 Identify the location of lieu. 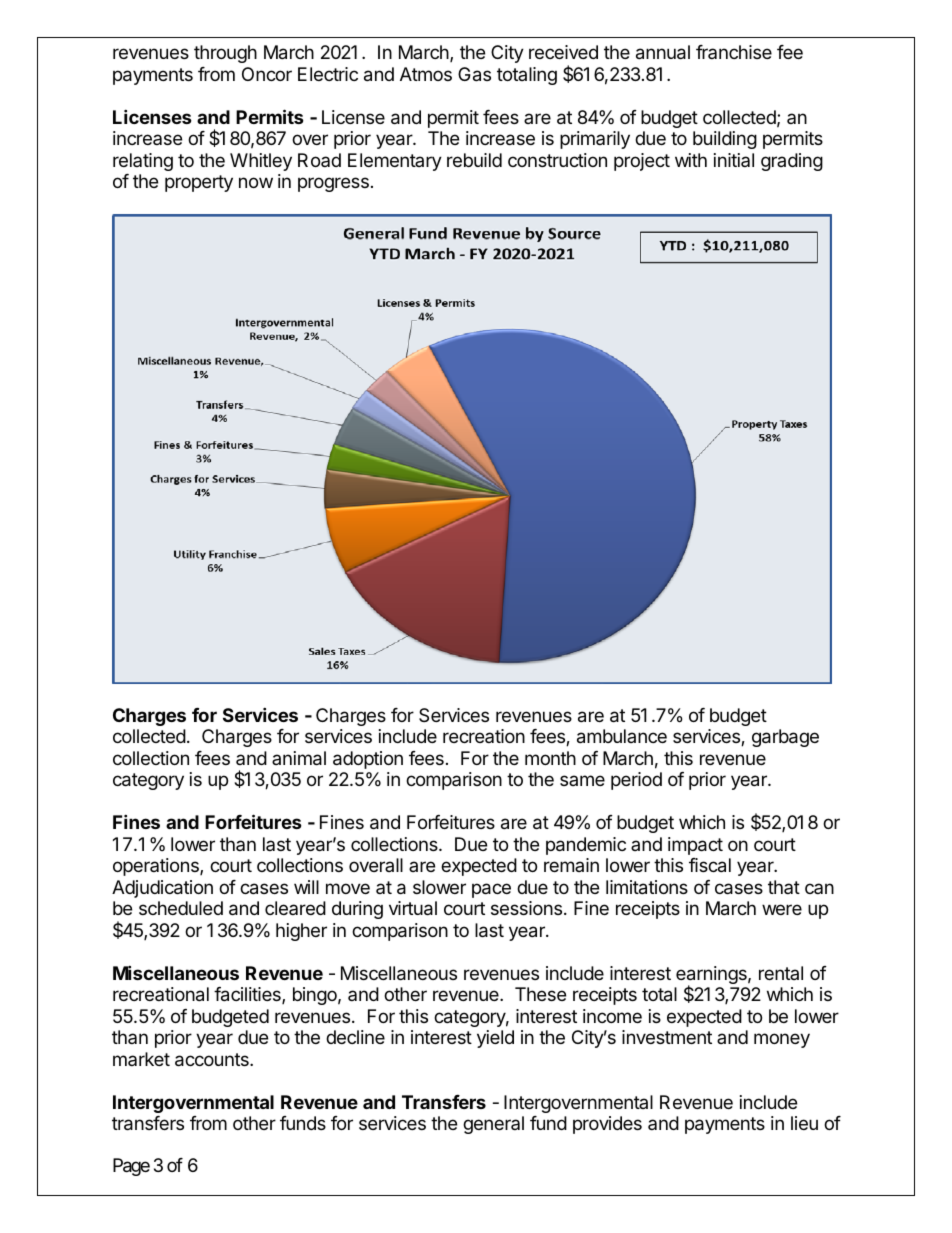
(804, 1123).
